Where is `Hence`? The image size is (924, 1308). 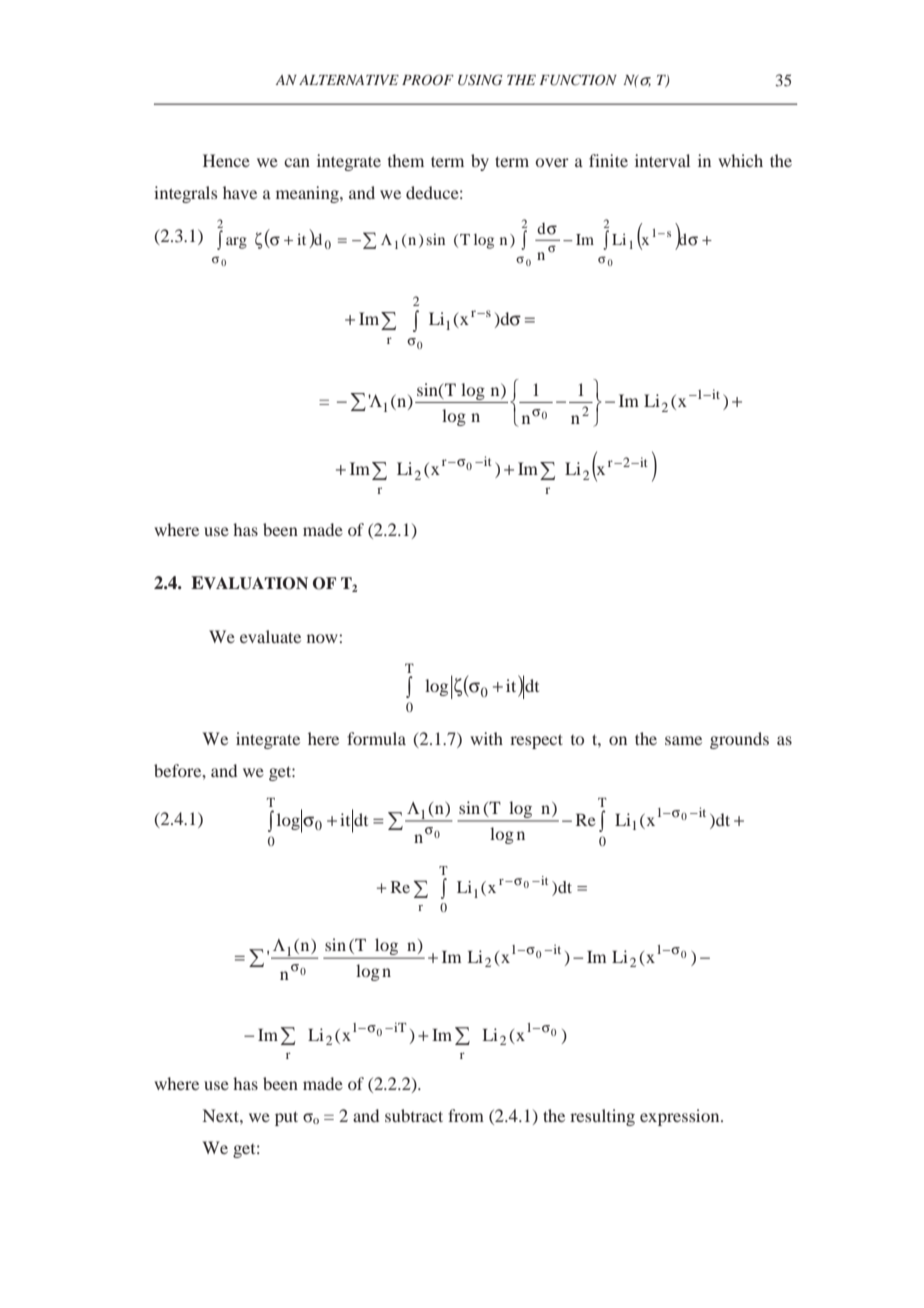 Hence is located at coordinates (226, 160).
